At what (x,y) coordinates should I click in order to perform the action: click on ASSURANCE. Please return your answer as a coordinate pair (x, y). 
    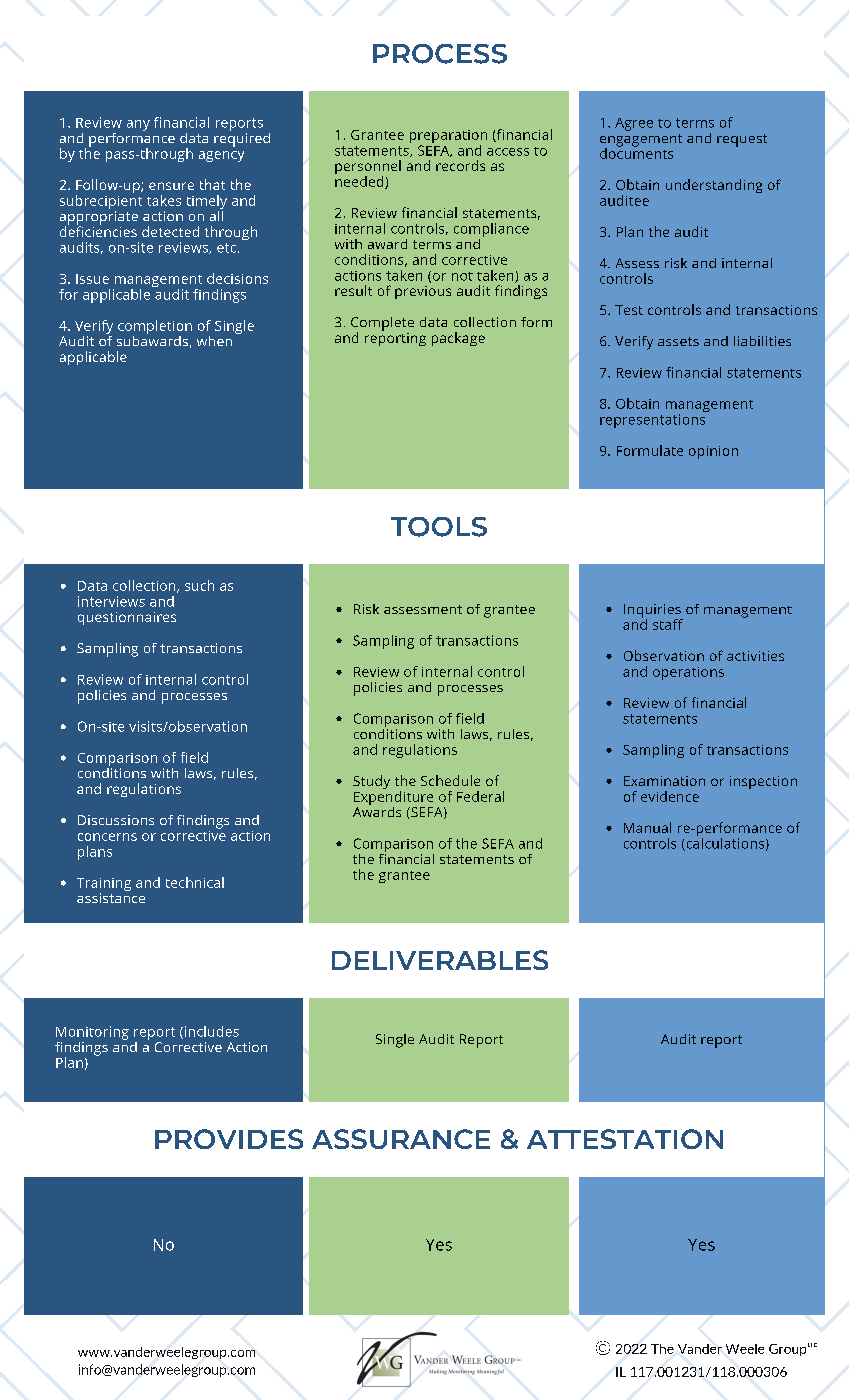
    Looking at the image, I should click on (401, 1139).
